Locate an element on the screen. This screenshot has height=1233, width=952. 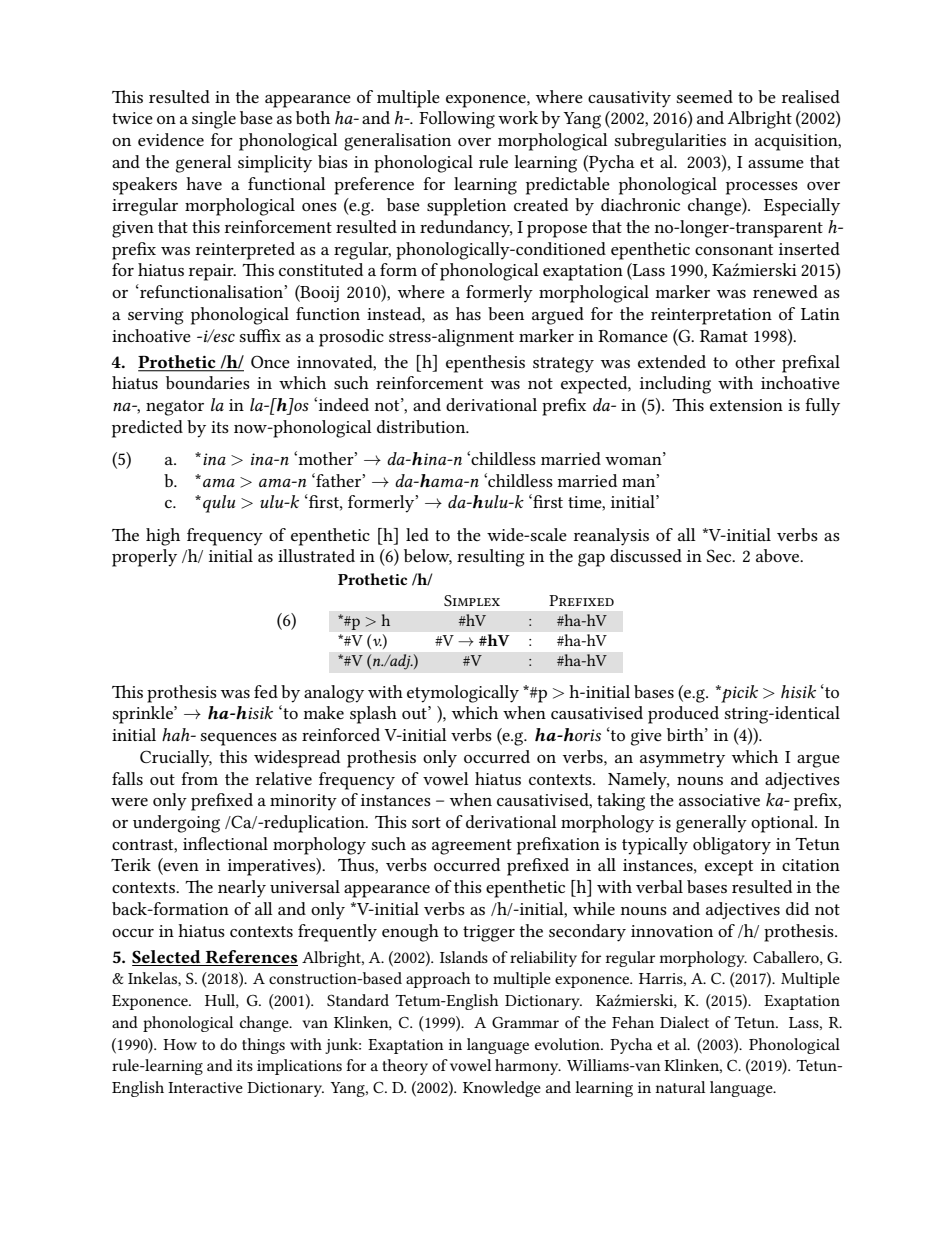
properly is located at coordinates (144, 558).
